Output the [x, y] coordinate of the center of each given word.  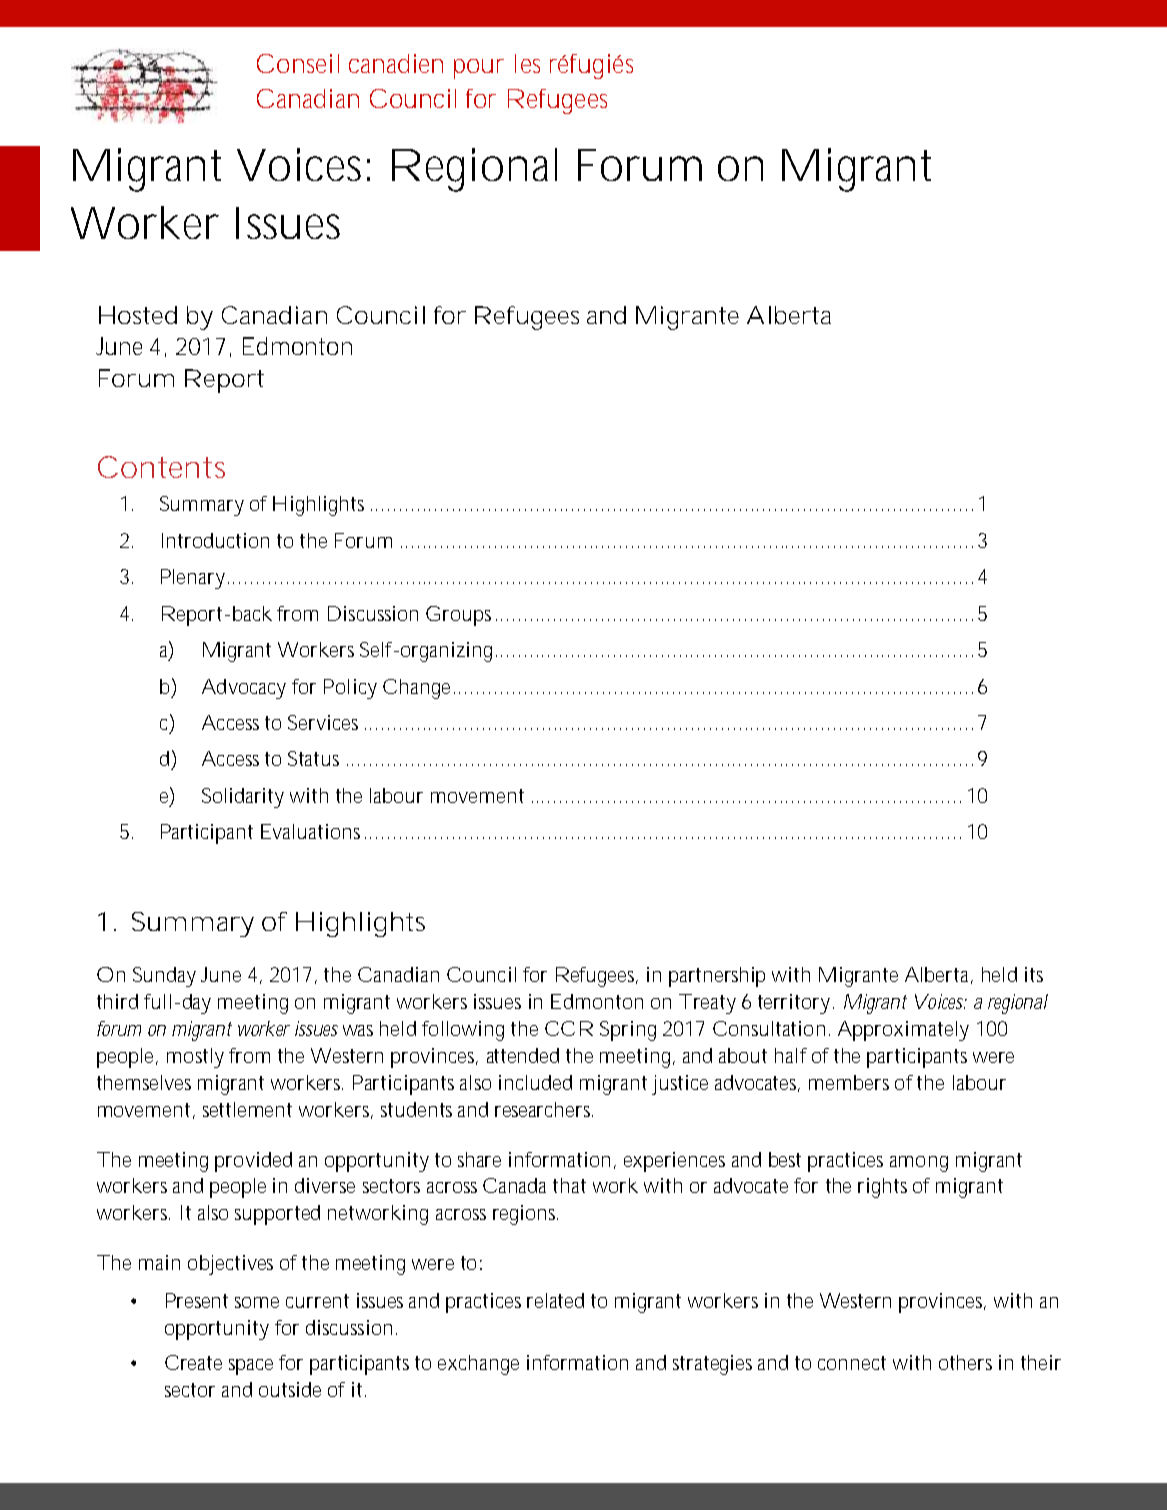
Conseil [298, 63]
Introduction [215, 540]
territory [796, 1004]
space [251, 1367]
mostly [195, 1058]
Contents [161, 467]
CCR [569, 1028]
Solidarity [243, 798]
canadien [396, 63]
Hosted [138, 315]
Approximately [903, 1031]
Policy [350, 689]
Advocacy [244, 689]
